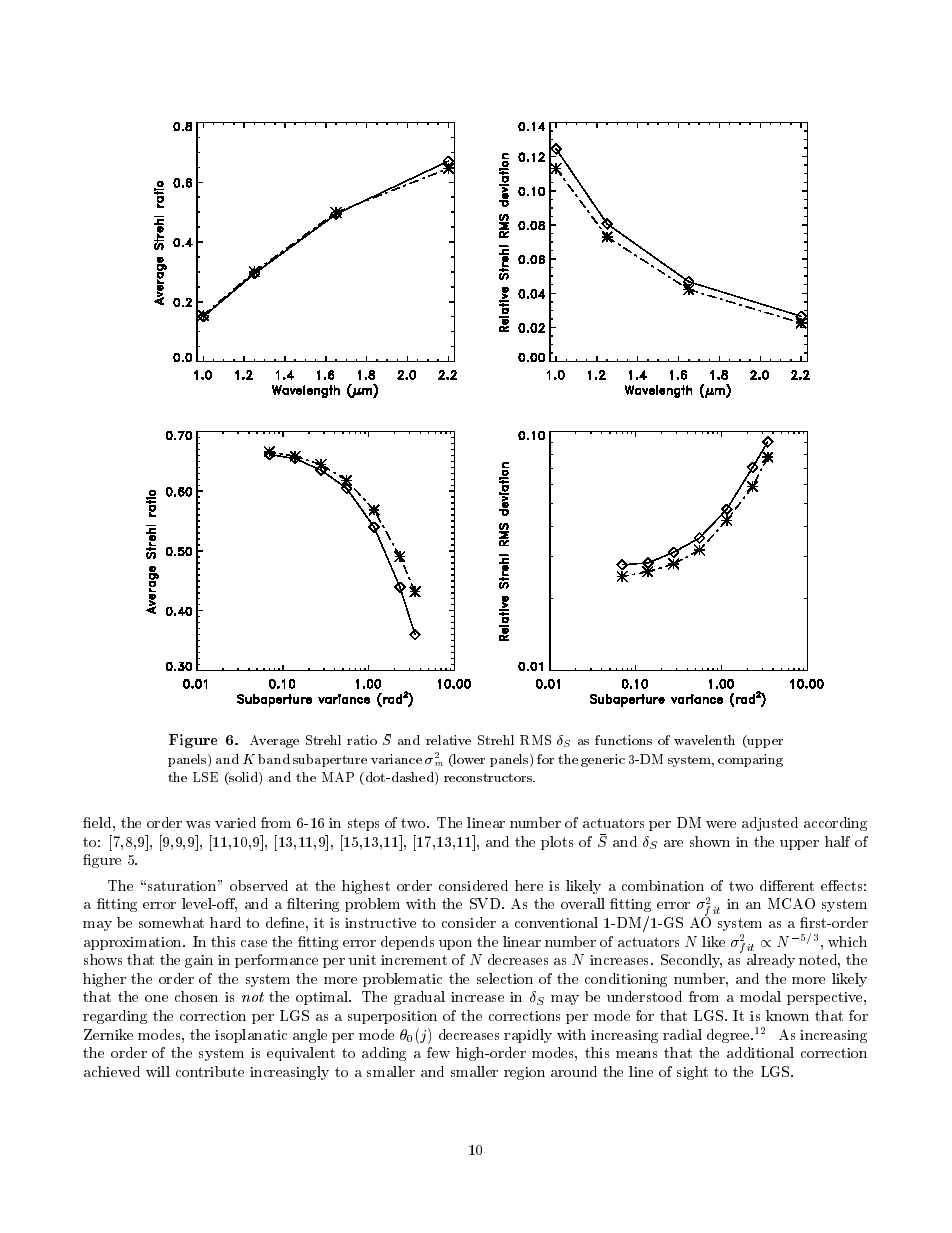 The width and height of the image is (952, 1233). What do you see at coordinates (663, 885) in the image?
I see `combination` at bounding box center [663, 885].
